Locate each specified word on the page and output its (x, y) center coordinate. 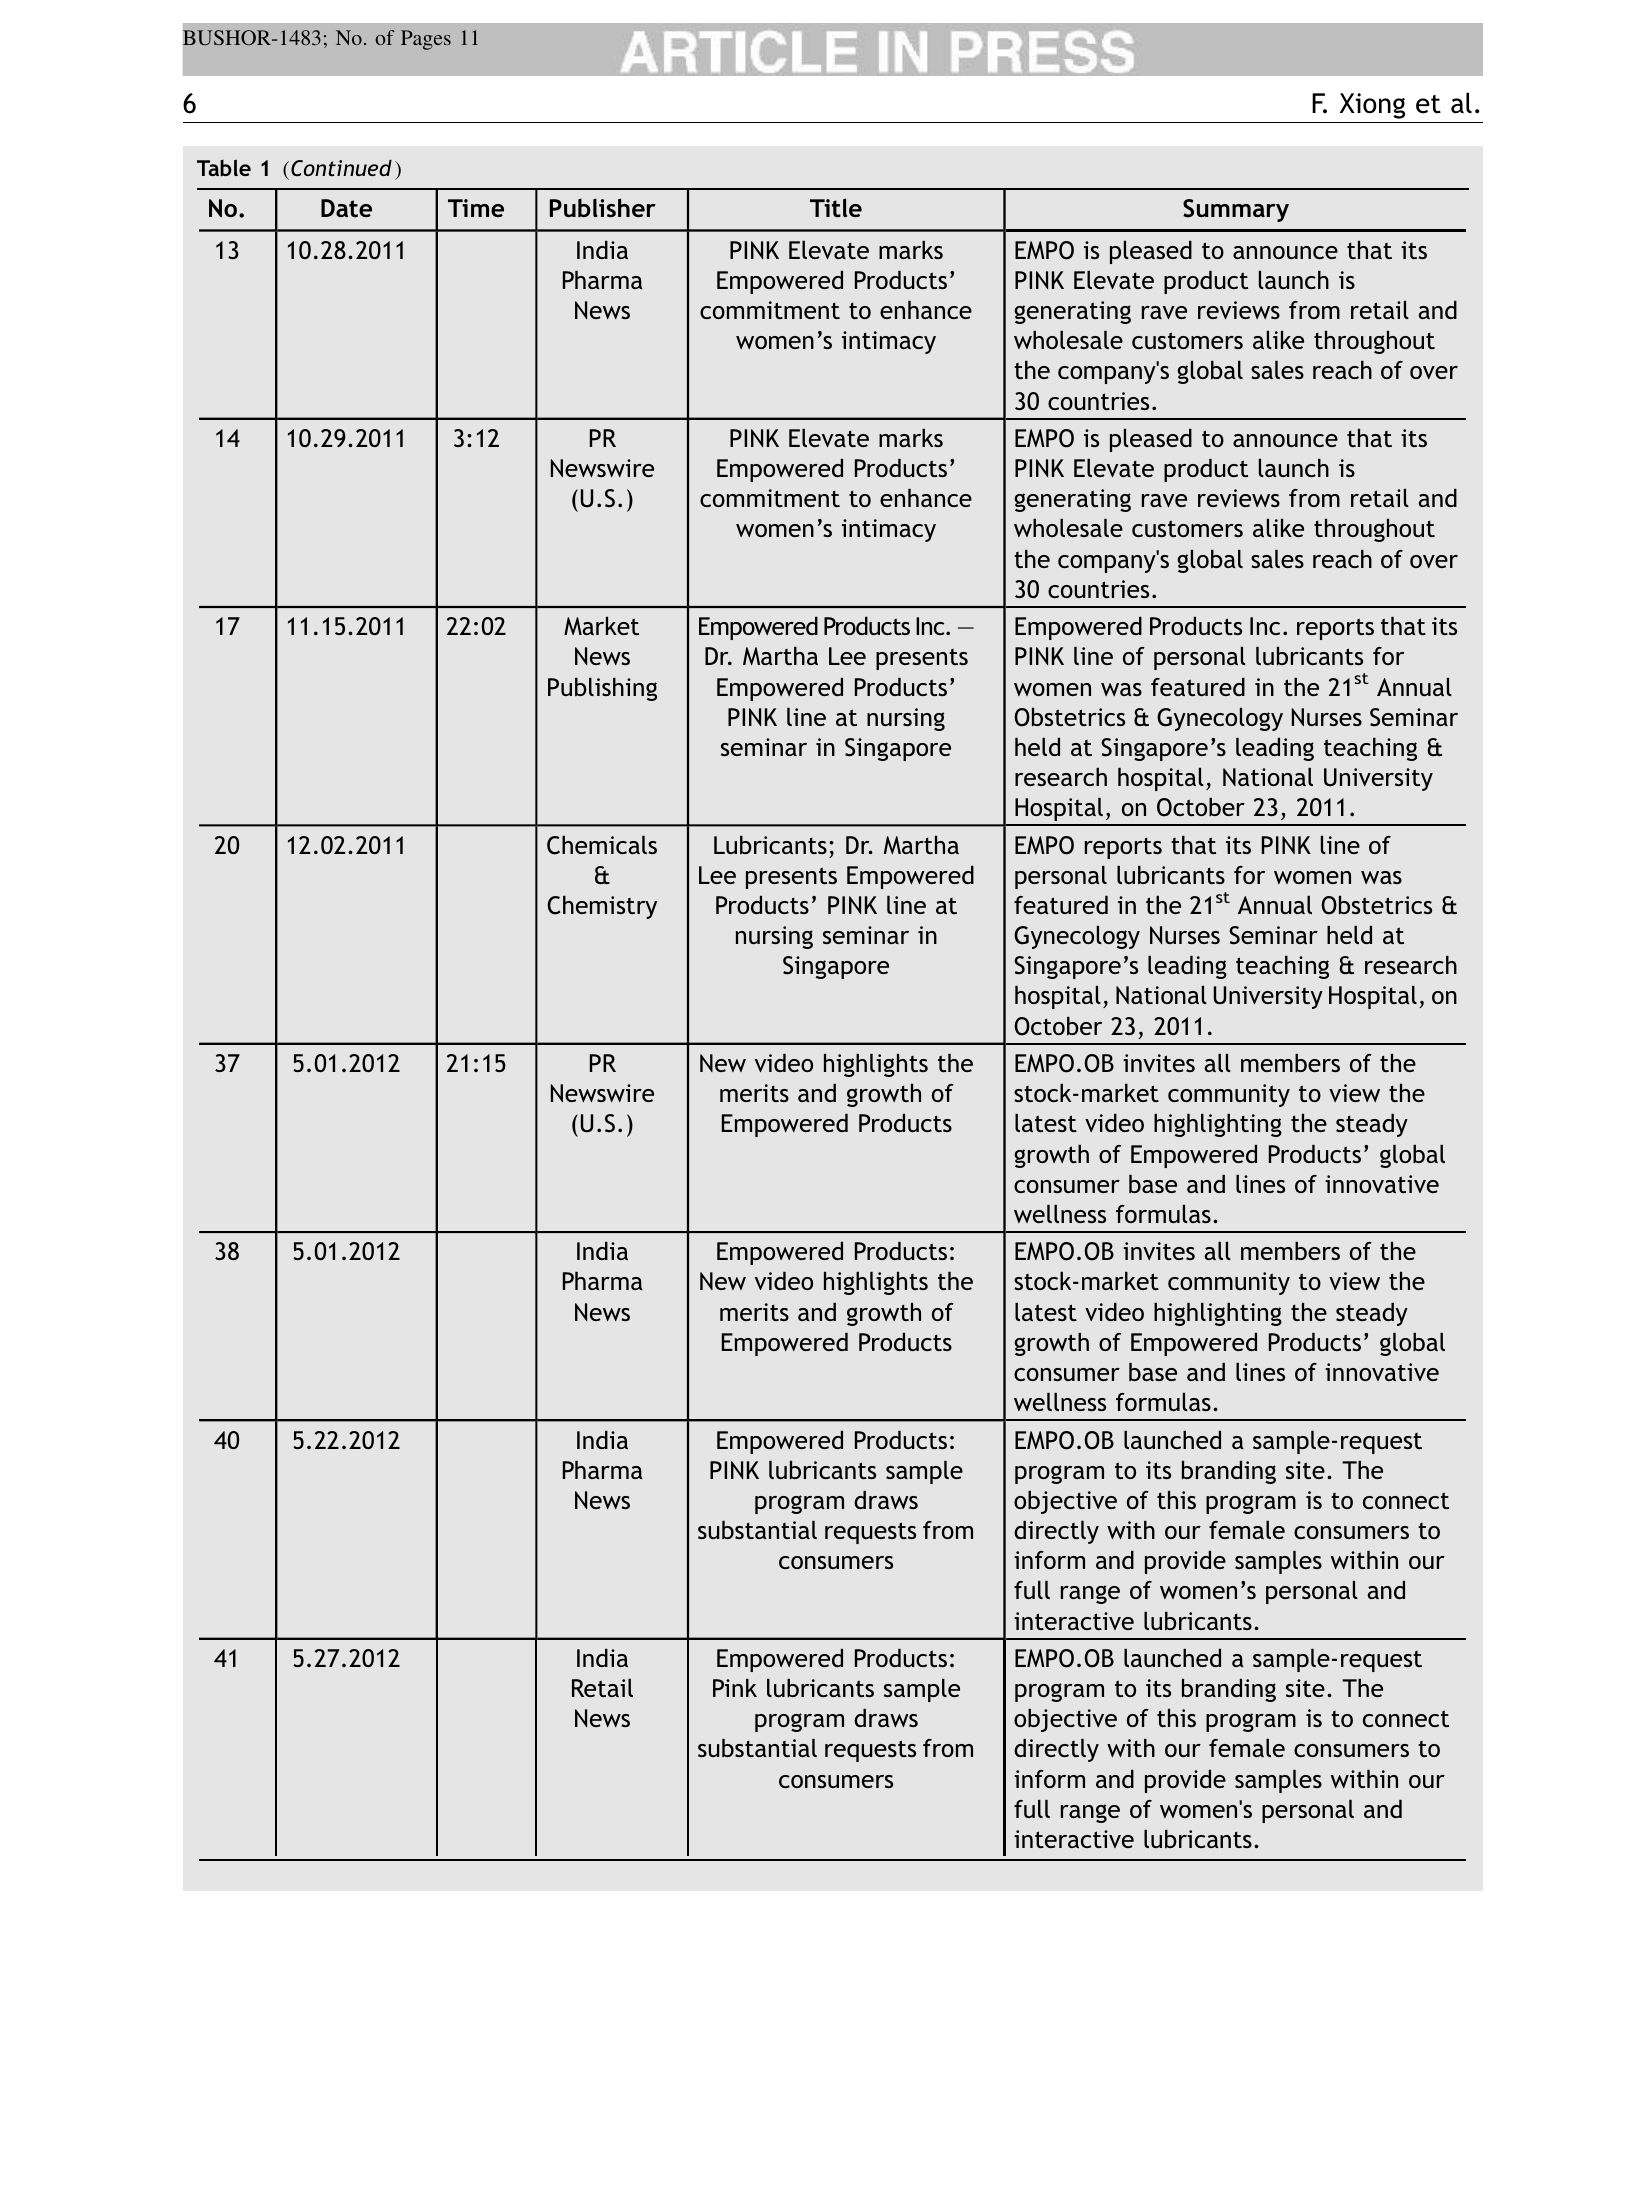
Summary (1236, 210)
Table (224, 167)
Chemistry (602, 907)
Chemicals (602, 845)
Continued (341, 168)
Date (346, 208)
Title (836, 207)
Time (476, 208)
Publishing (602, 689)
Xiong (1372, 106)
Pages (426, 40)
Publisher (603, 208)
